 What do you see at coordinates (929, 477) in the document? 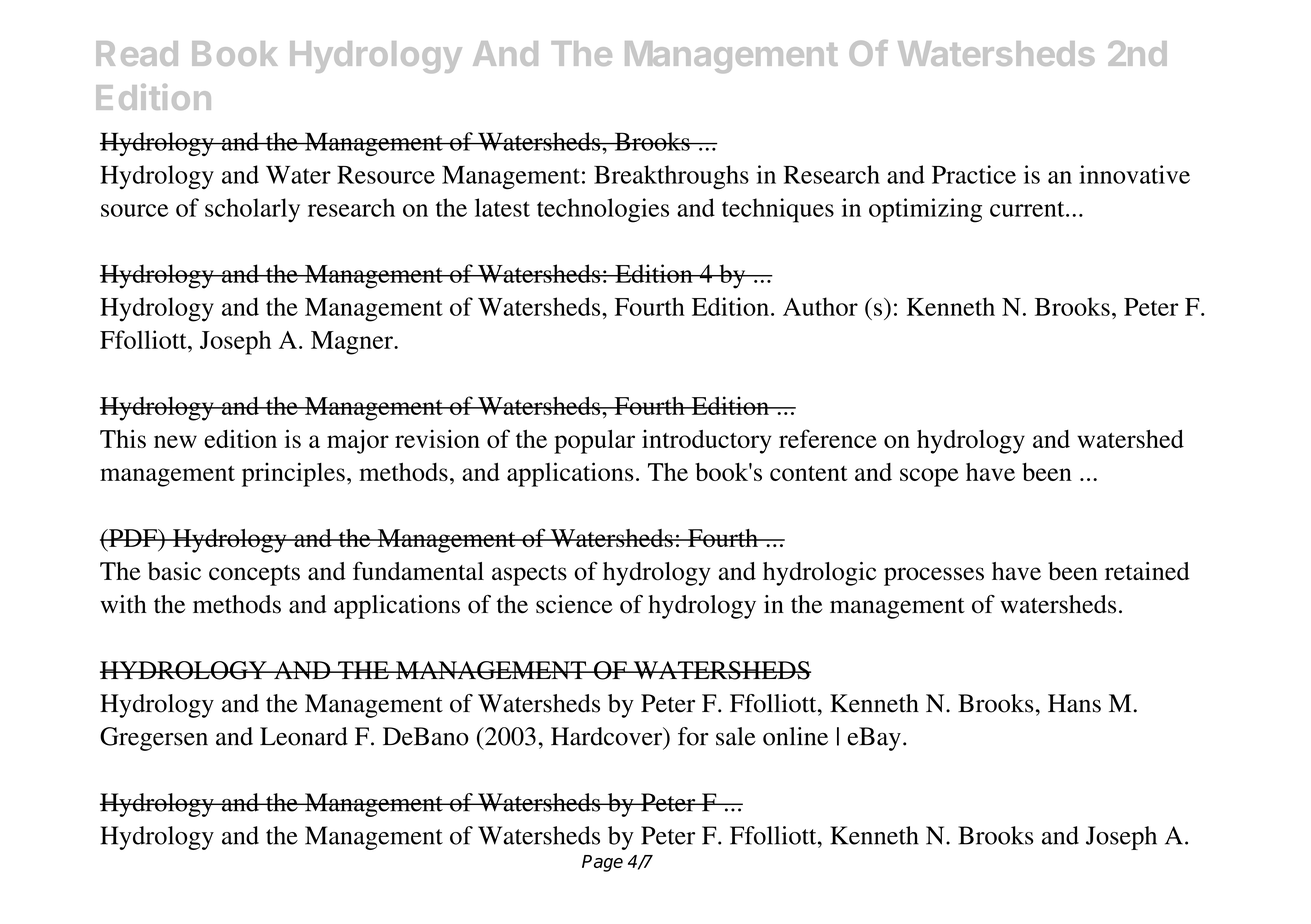
I see `scope` at bounding box center [929, 477].
